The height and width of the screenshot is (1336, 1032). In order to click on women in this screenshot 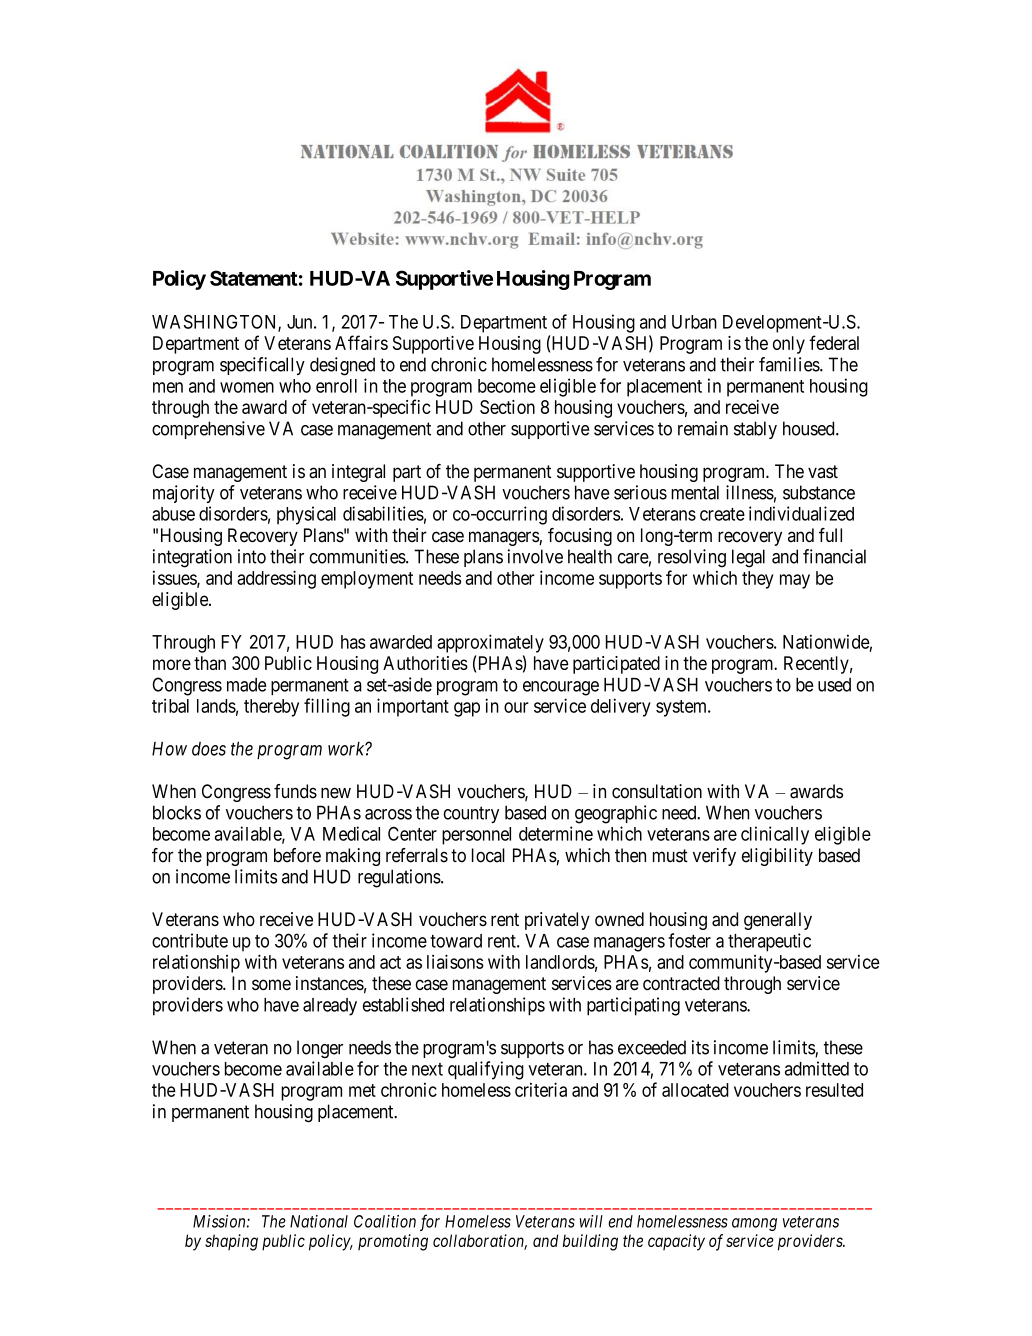, I will do `click(247, 387)`.
